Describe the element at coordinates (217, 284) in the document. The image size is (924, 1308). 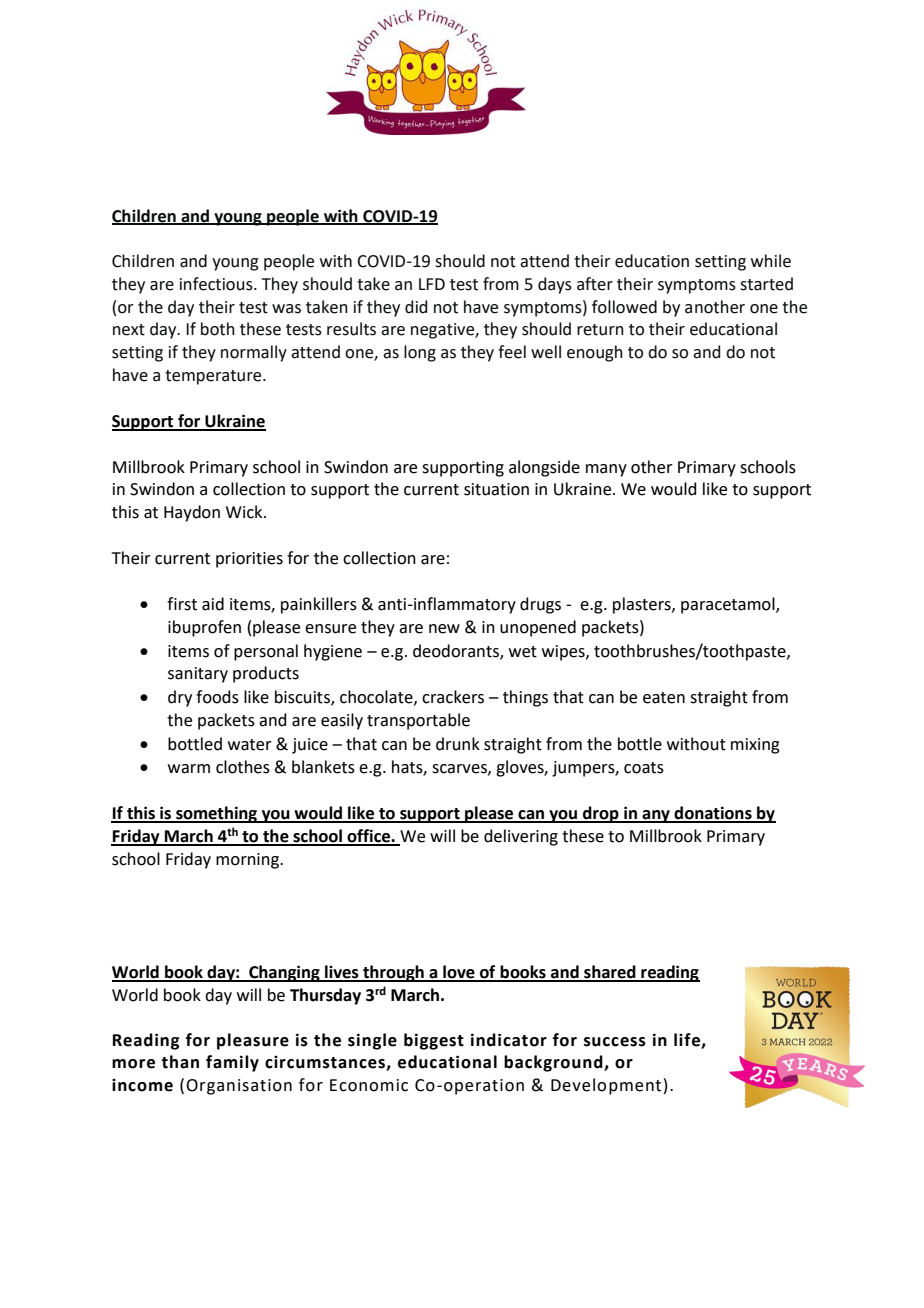
I see `infectious` at that location.
